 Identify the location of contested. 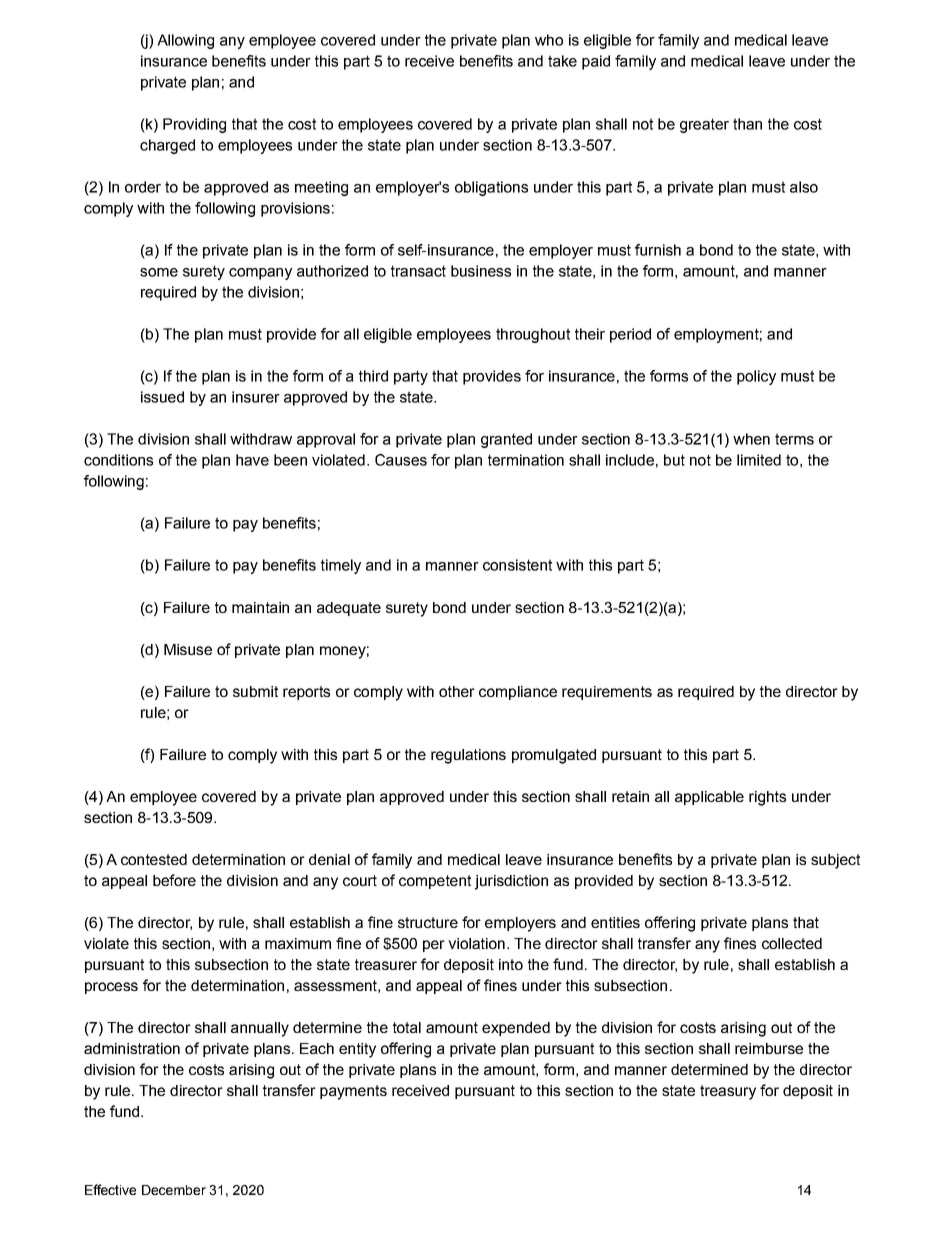
(154, 859).
